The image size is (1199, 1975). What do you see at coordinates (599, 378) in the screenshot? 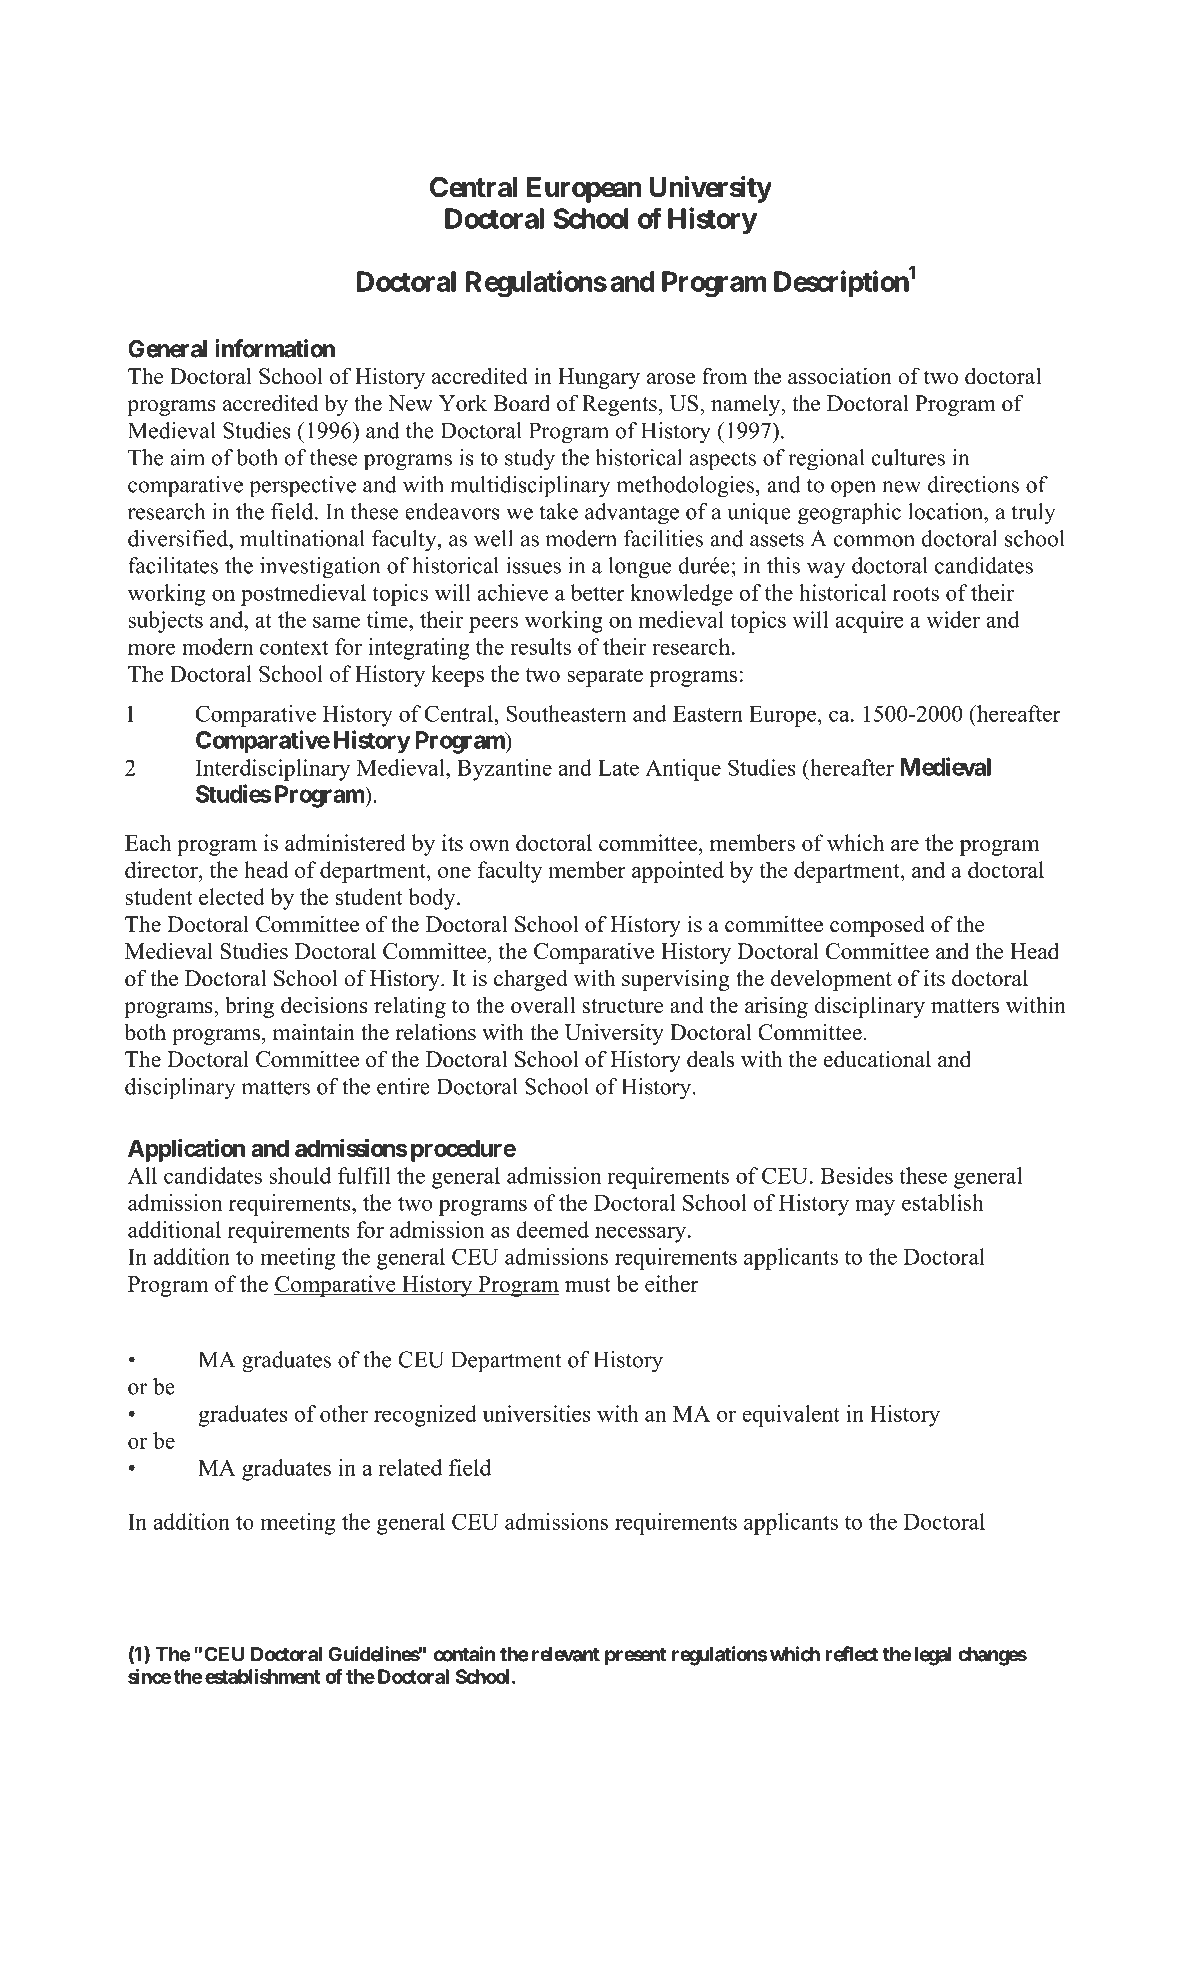
I see `Hungary` at bounding box center [599, 378].
